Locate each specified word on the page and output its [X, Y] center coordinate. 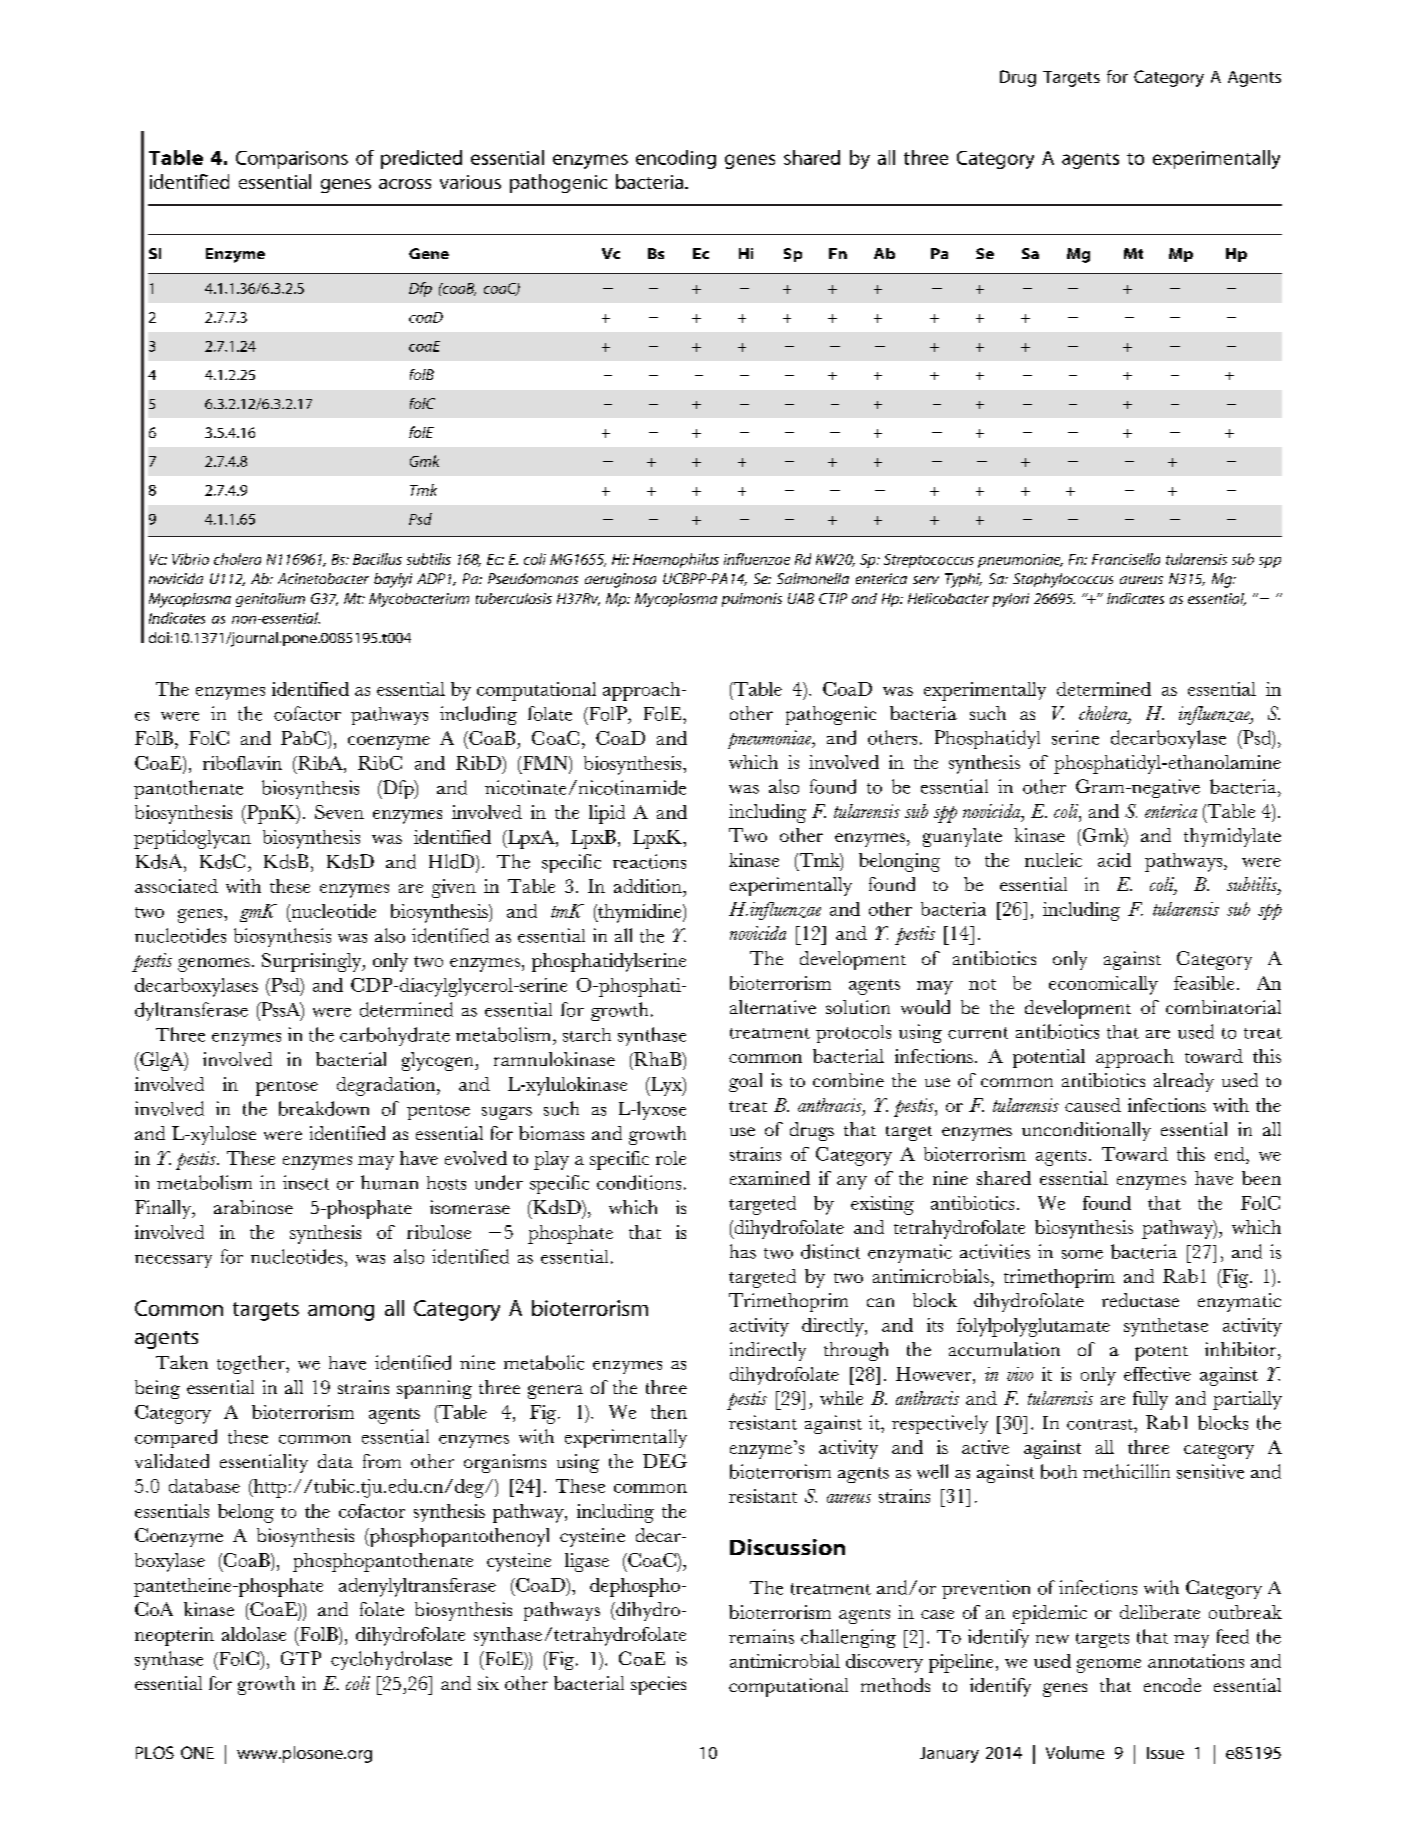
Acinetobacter [323, 578]
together [252, 1364]
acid [1114, 860]
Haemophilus [676, 560]
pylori [1011, 600]
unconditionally [1086, 1131]
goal [745, 1082]
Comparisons [292, 160]
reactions [649, 861]
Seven [339, 812]
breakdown [324, 1108]
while [841, 1398]
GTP [301, 1658]
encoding [676, 159]
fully [1150, 1400]
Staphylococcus [1063, 580]
